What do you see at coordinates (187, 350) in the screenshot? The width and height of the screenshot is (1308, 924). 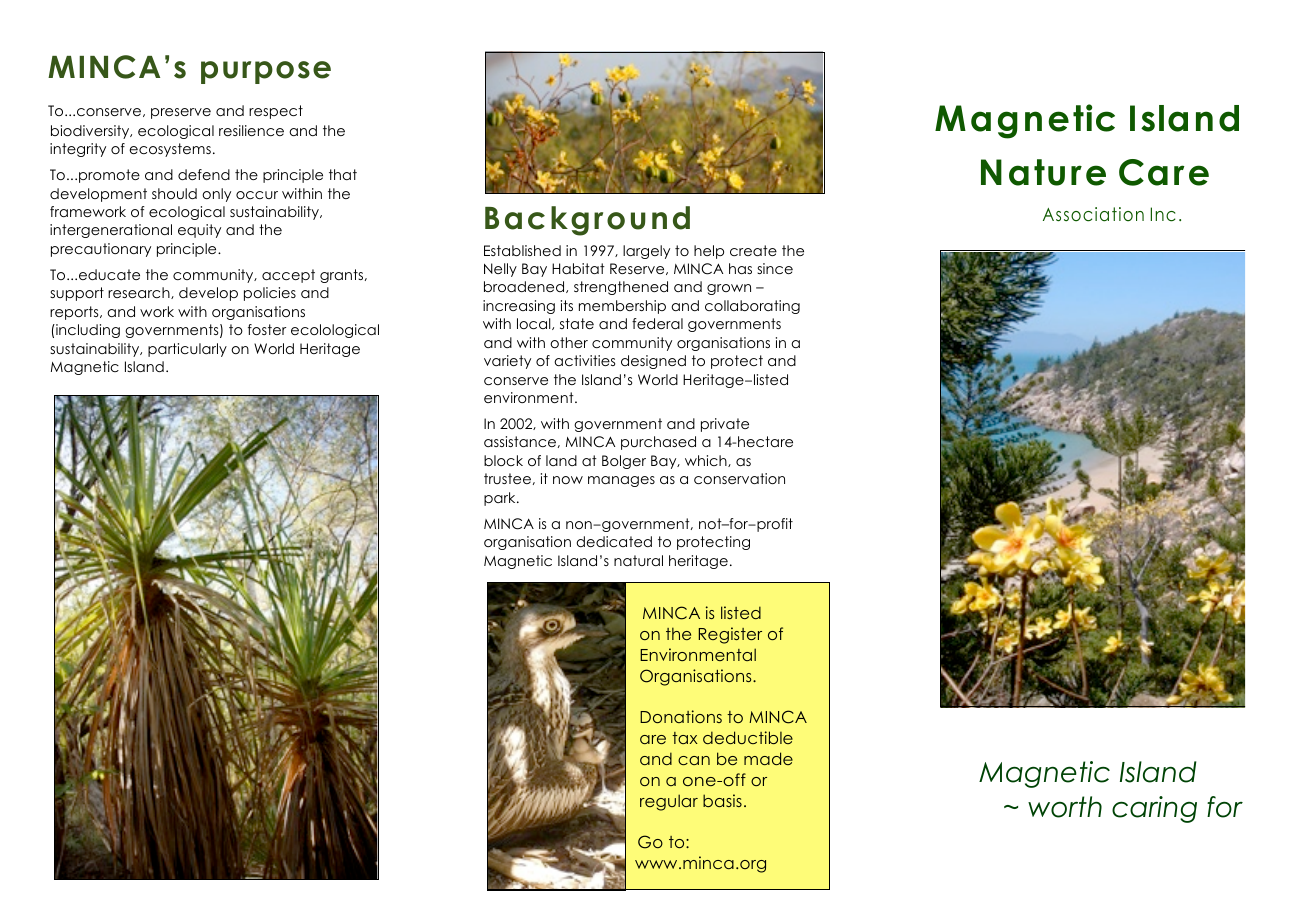 I see `particularly` at bounding box center [187, 350].
